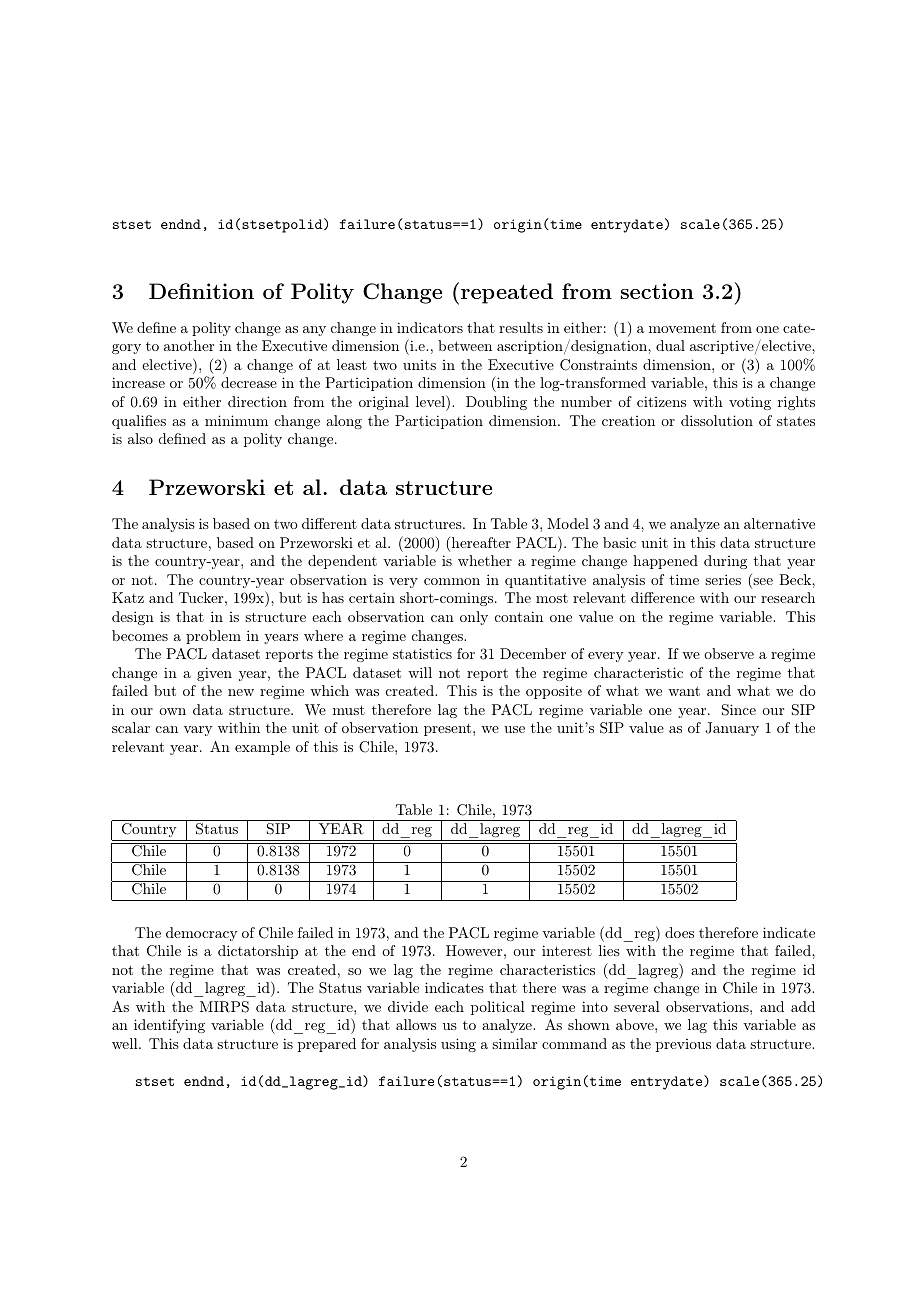  What do you see at coordinates (682, 328) in the screenshot?
I see `movement` at bounding box center [682, 328].
